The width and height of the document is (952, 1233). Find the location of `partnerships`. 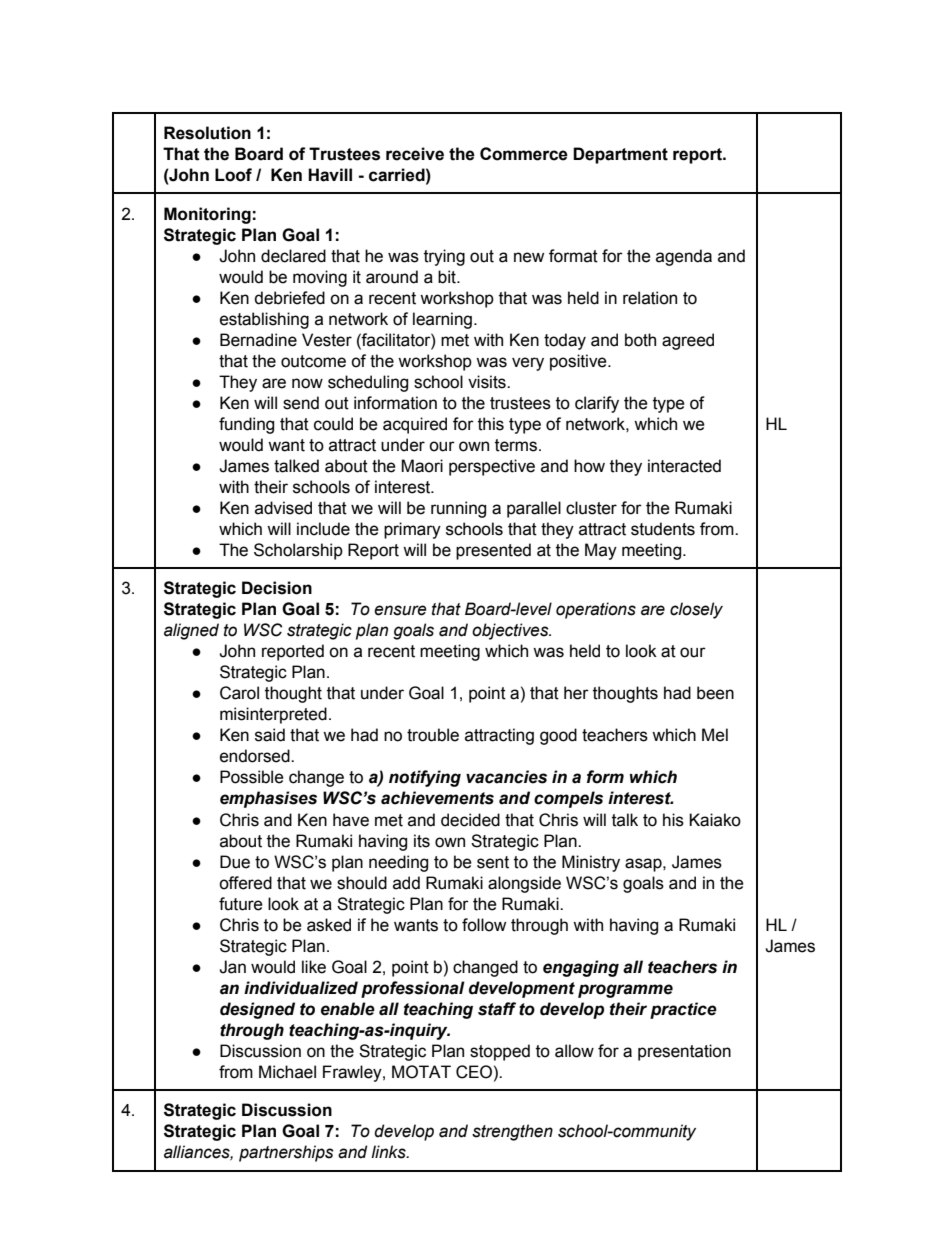

partnerships is located at coordinates (286, 1153).
